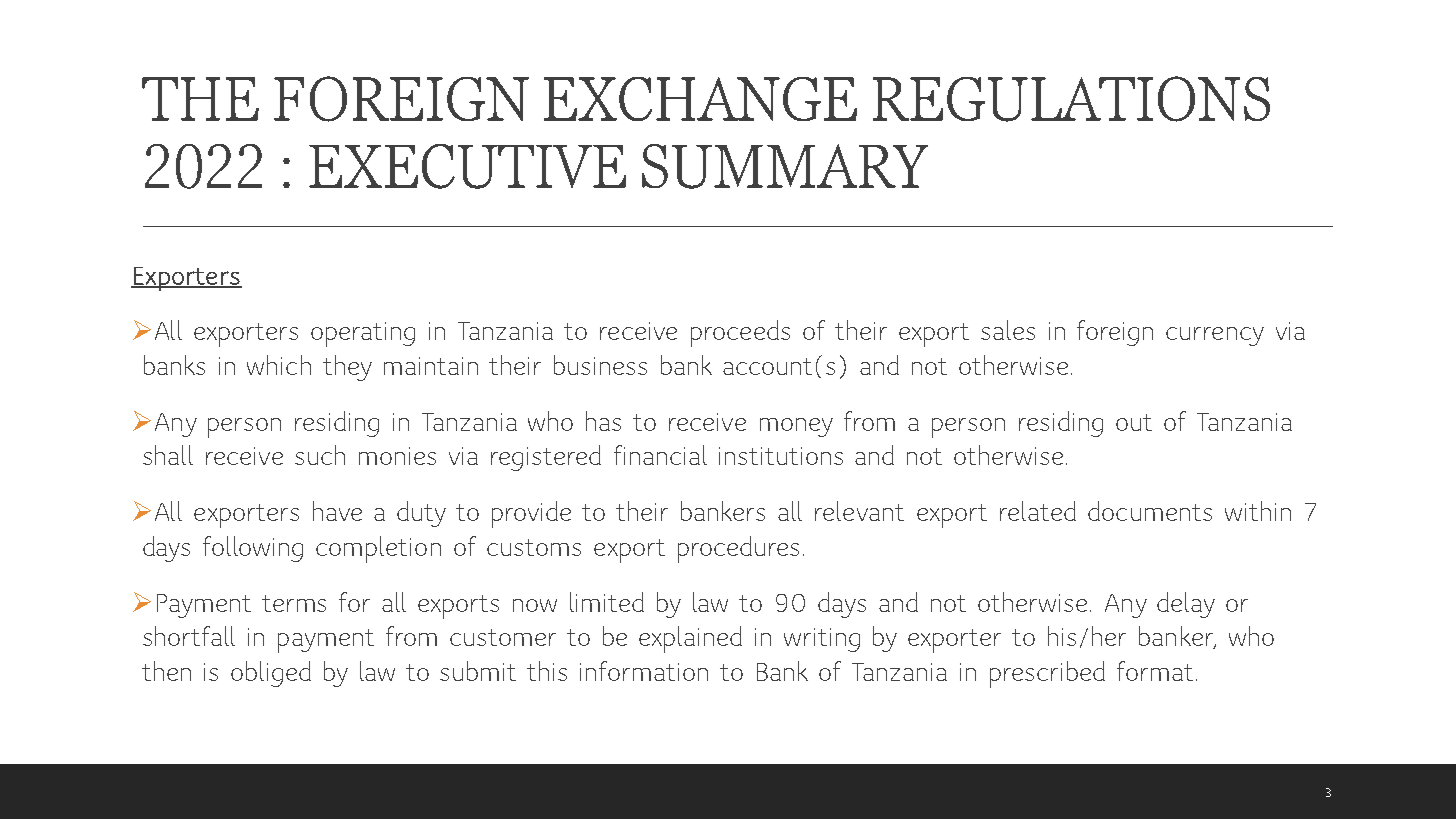 The image size is (1456, 819). What do you see at coordinates (467, 166) in the screenshot?
I see `EXECUTIVE` at bounding box center [467, 166].
